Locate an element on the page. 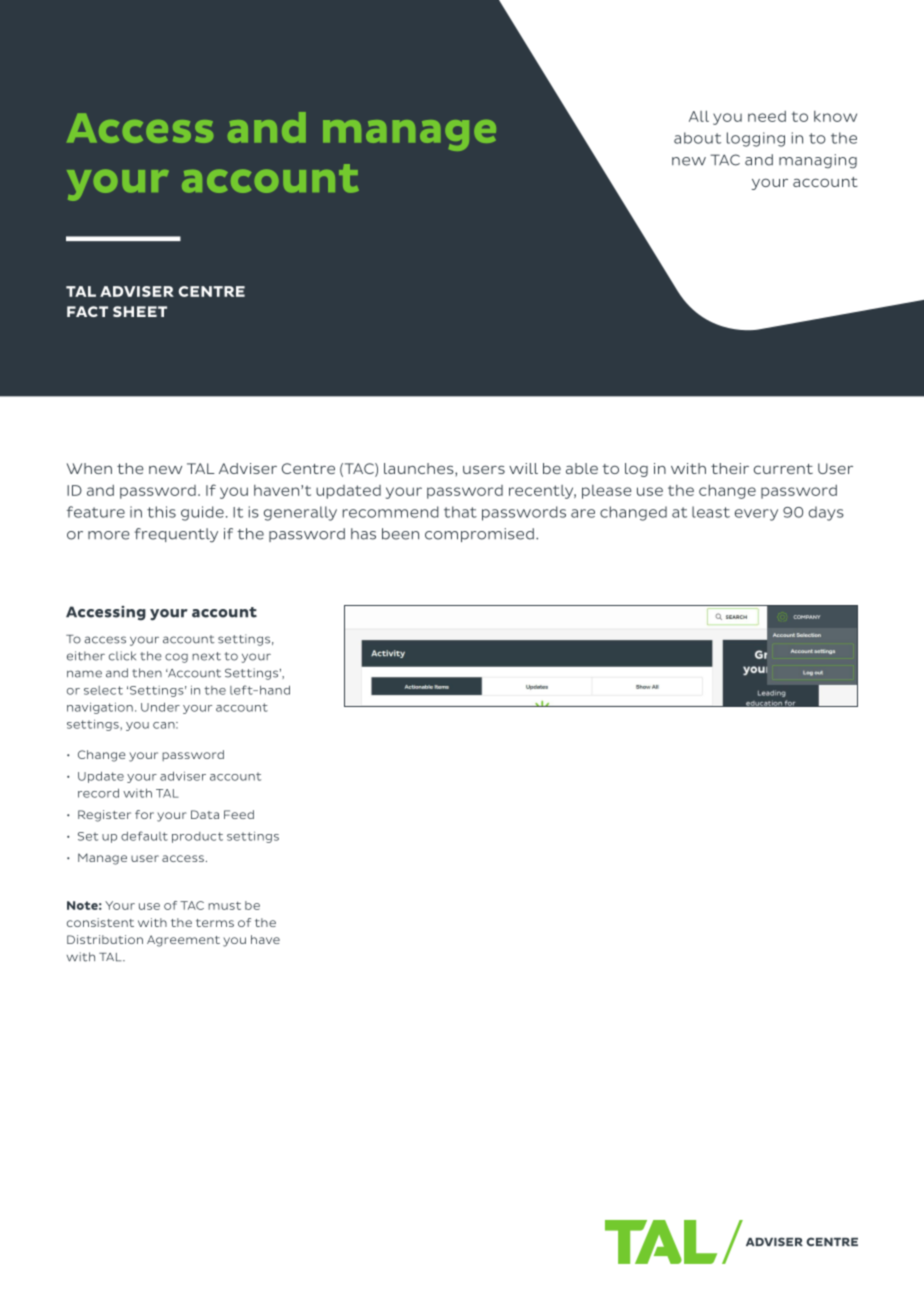  about is located at coordinates (697, 138).
